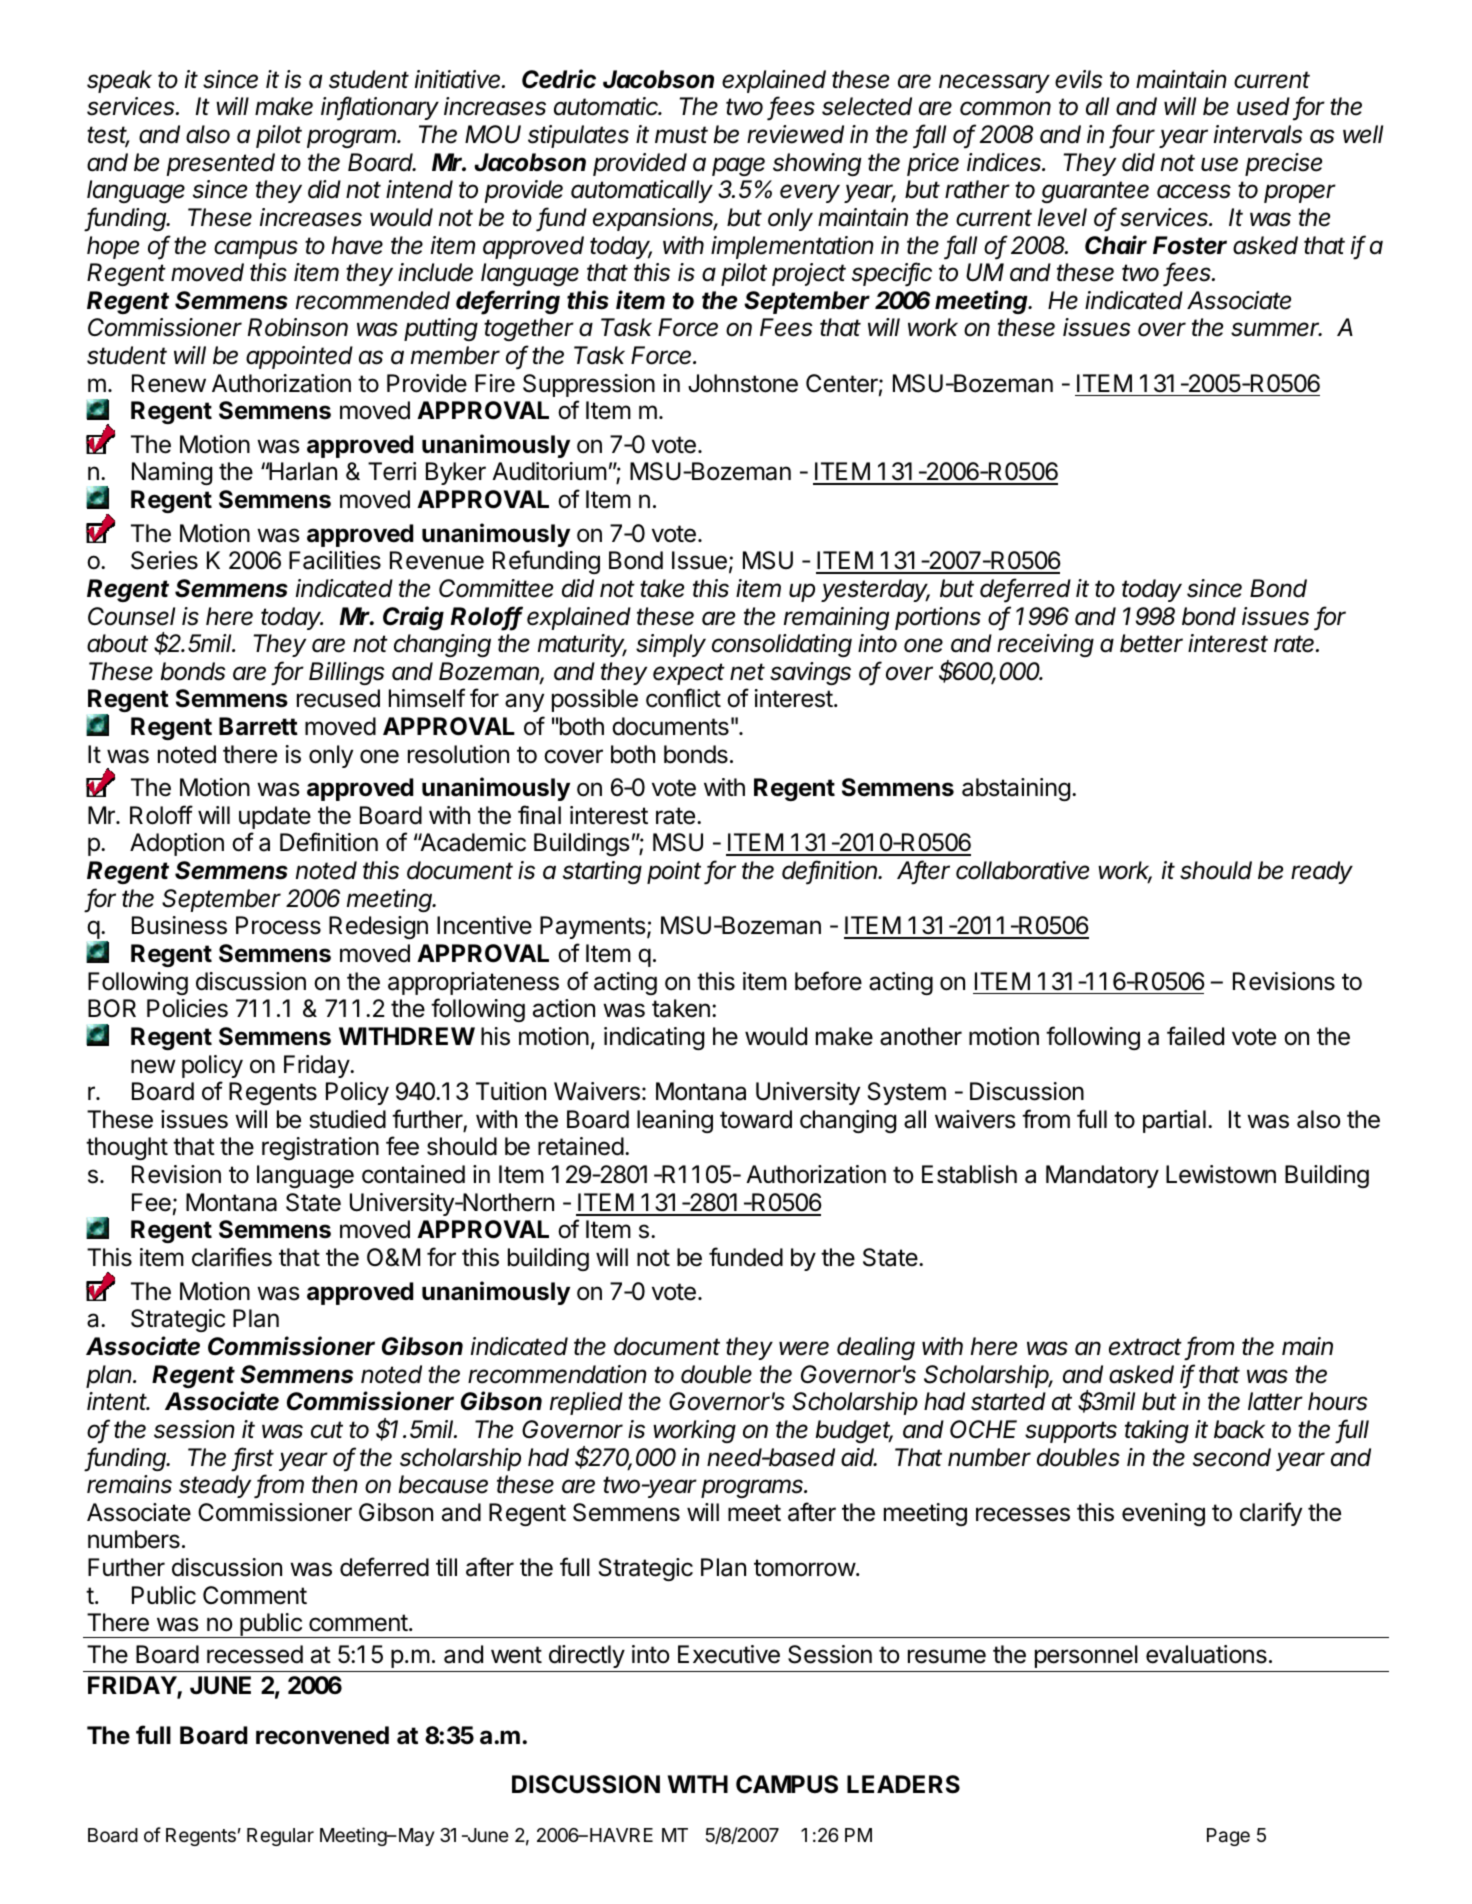 The width and height of the screenshot is (1472, 1904). What do you see at coordinates (220, 164) in the screenshot?
I see `presented` at bounding box center [220, 164].
